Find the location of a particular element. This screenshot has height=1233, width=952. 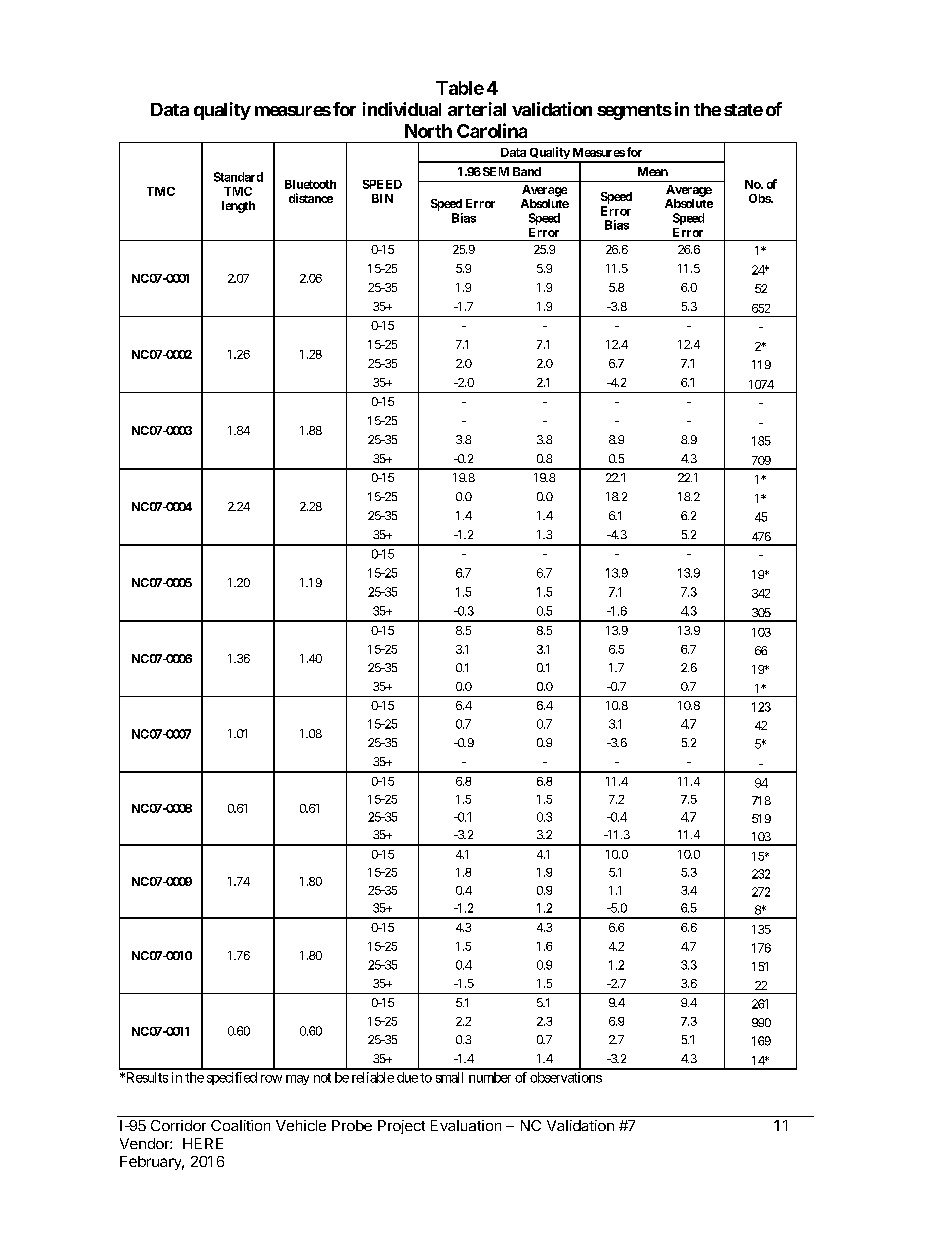

Mean is located at coordinates (653, 171).
